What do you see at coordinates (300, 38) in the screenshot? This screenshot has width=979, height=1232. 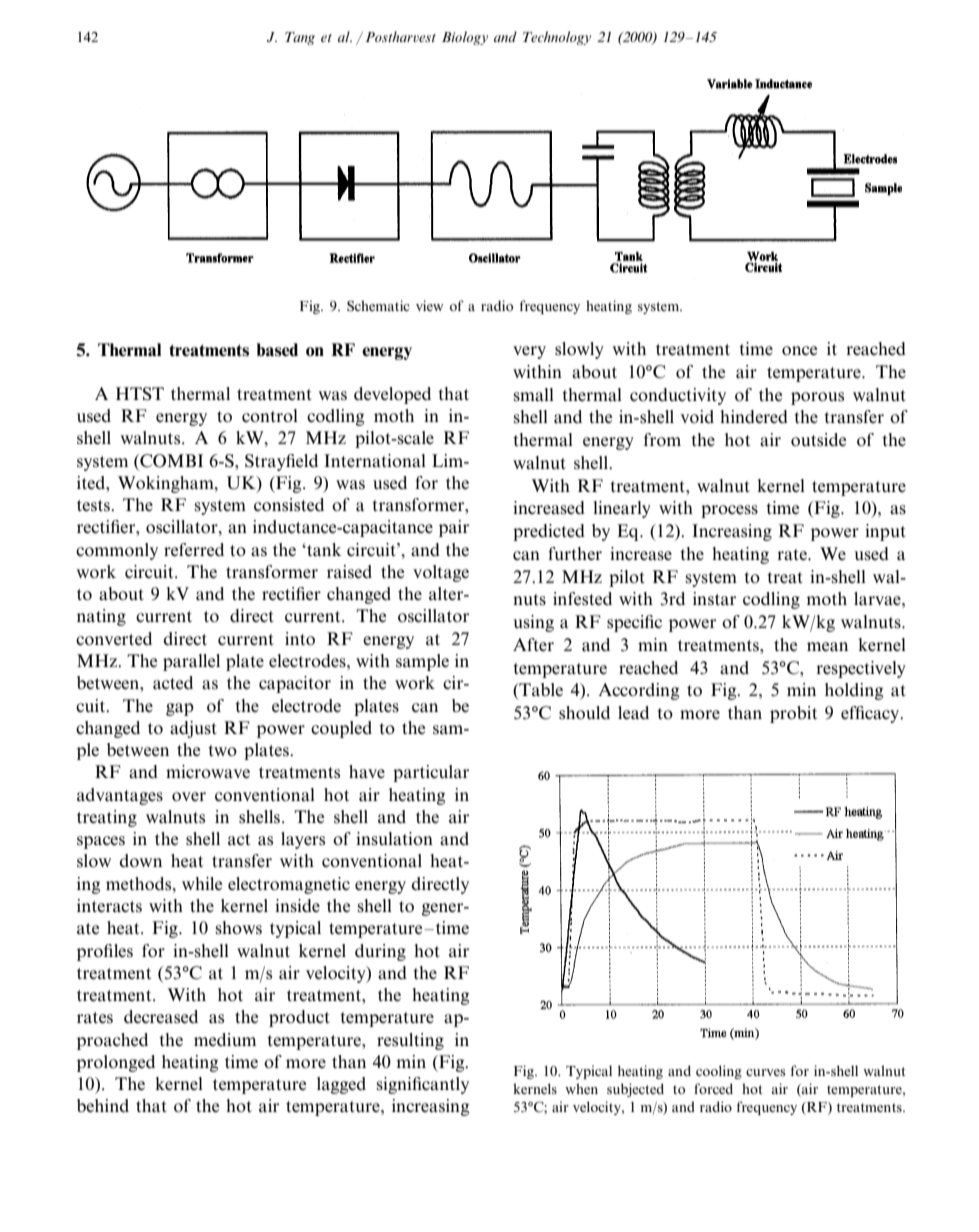 I see `Tang` at bounding box center [300, 38].
